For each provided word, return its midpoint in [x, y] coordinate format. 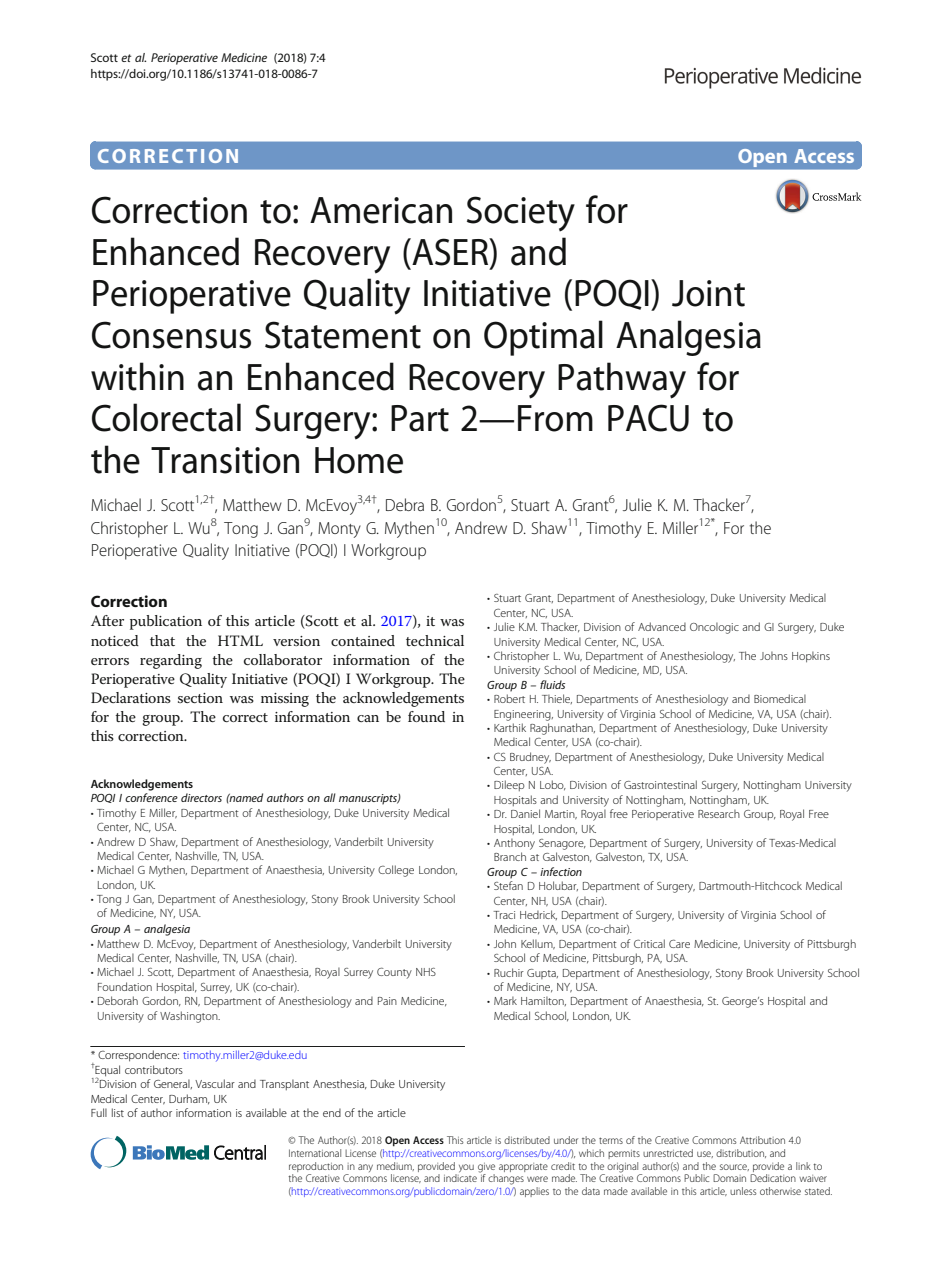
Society [521, 214]
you [465, 1169]
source [734, 1167]
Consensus [171, 335]
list [118, 1112]
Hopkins [811, 657]
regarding [171, 661]
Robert [509, 698]
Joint [708, 293]
